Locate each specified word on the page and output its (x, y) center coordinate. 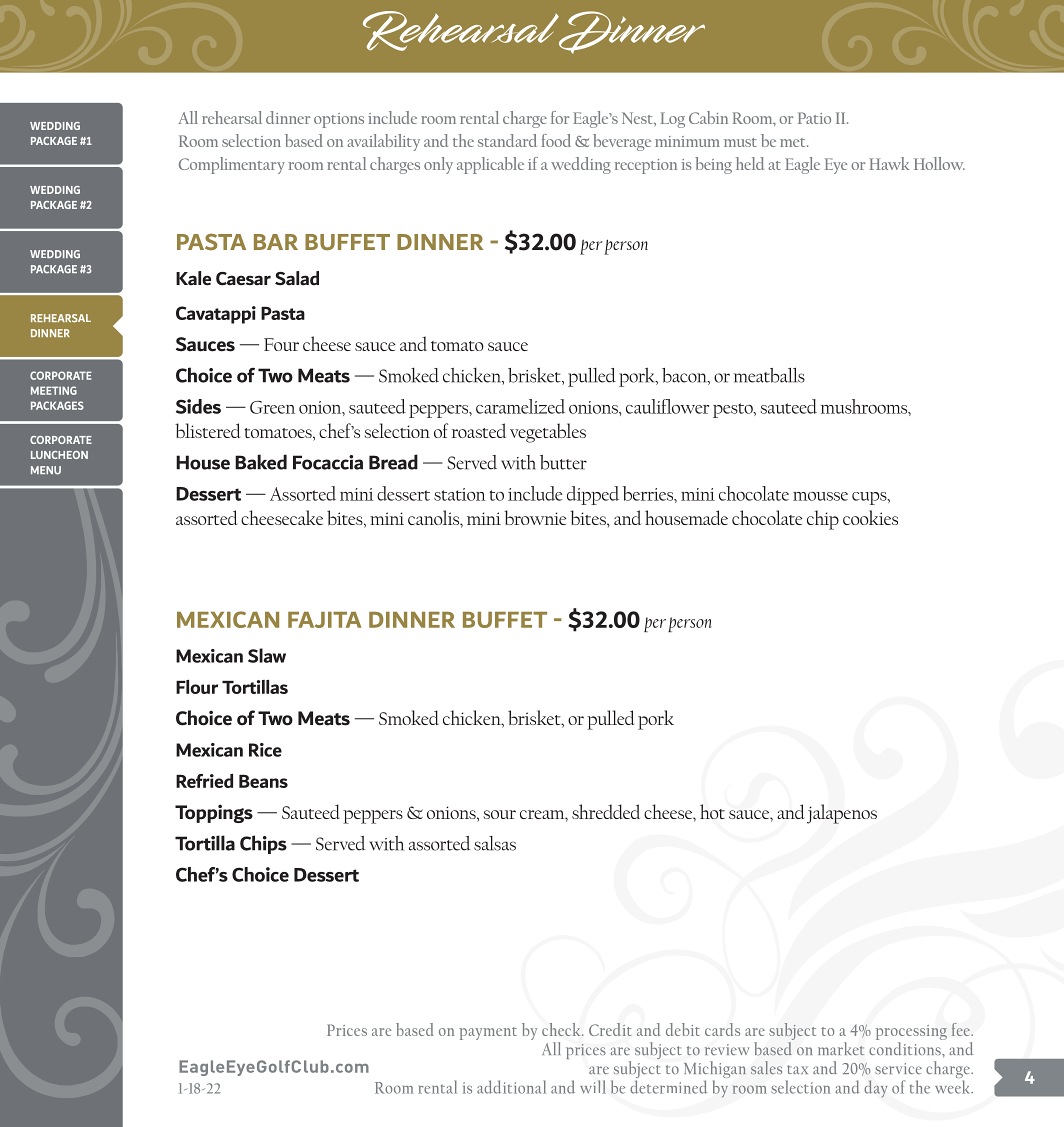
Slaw (267, 655)
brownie (535, 517)
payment (488, 1033)
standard (507, 140)
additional (511, 1087)
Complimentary (232, 165)
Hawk (889, 163)
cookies (870, 517)
